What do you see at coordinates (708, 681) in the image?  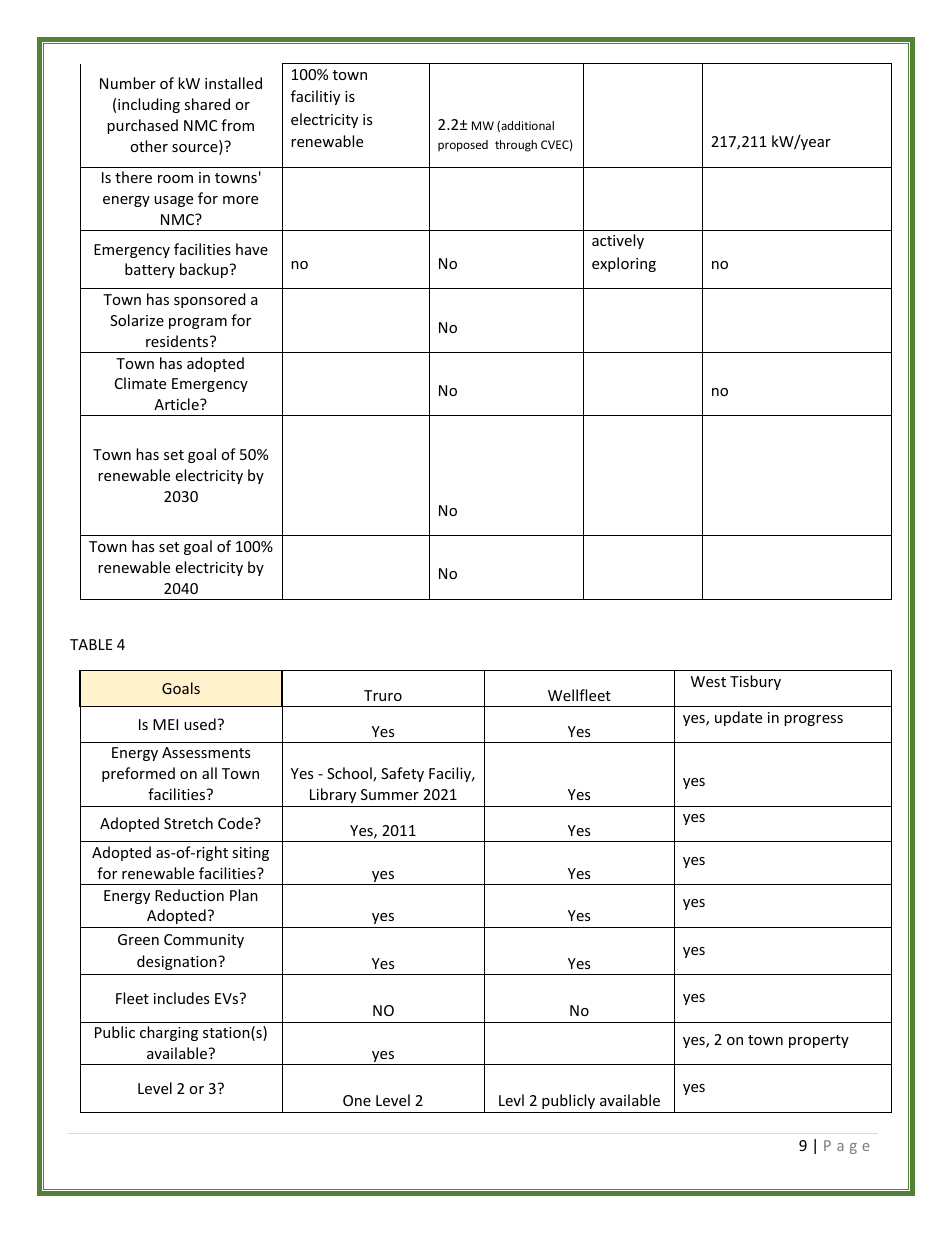 I see `West` at bounding box center [708, 681].
